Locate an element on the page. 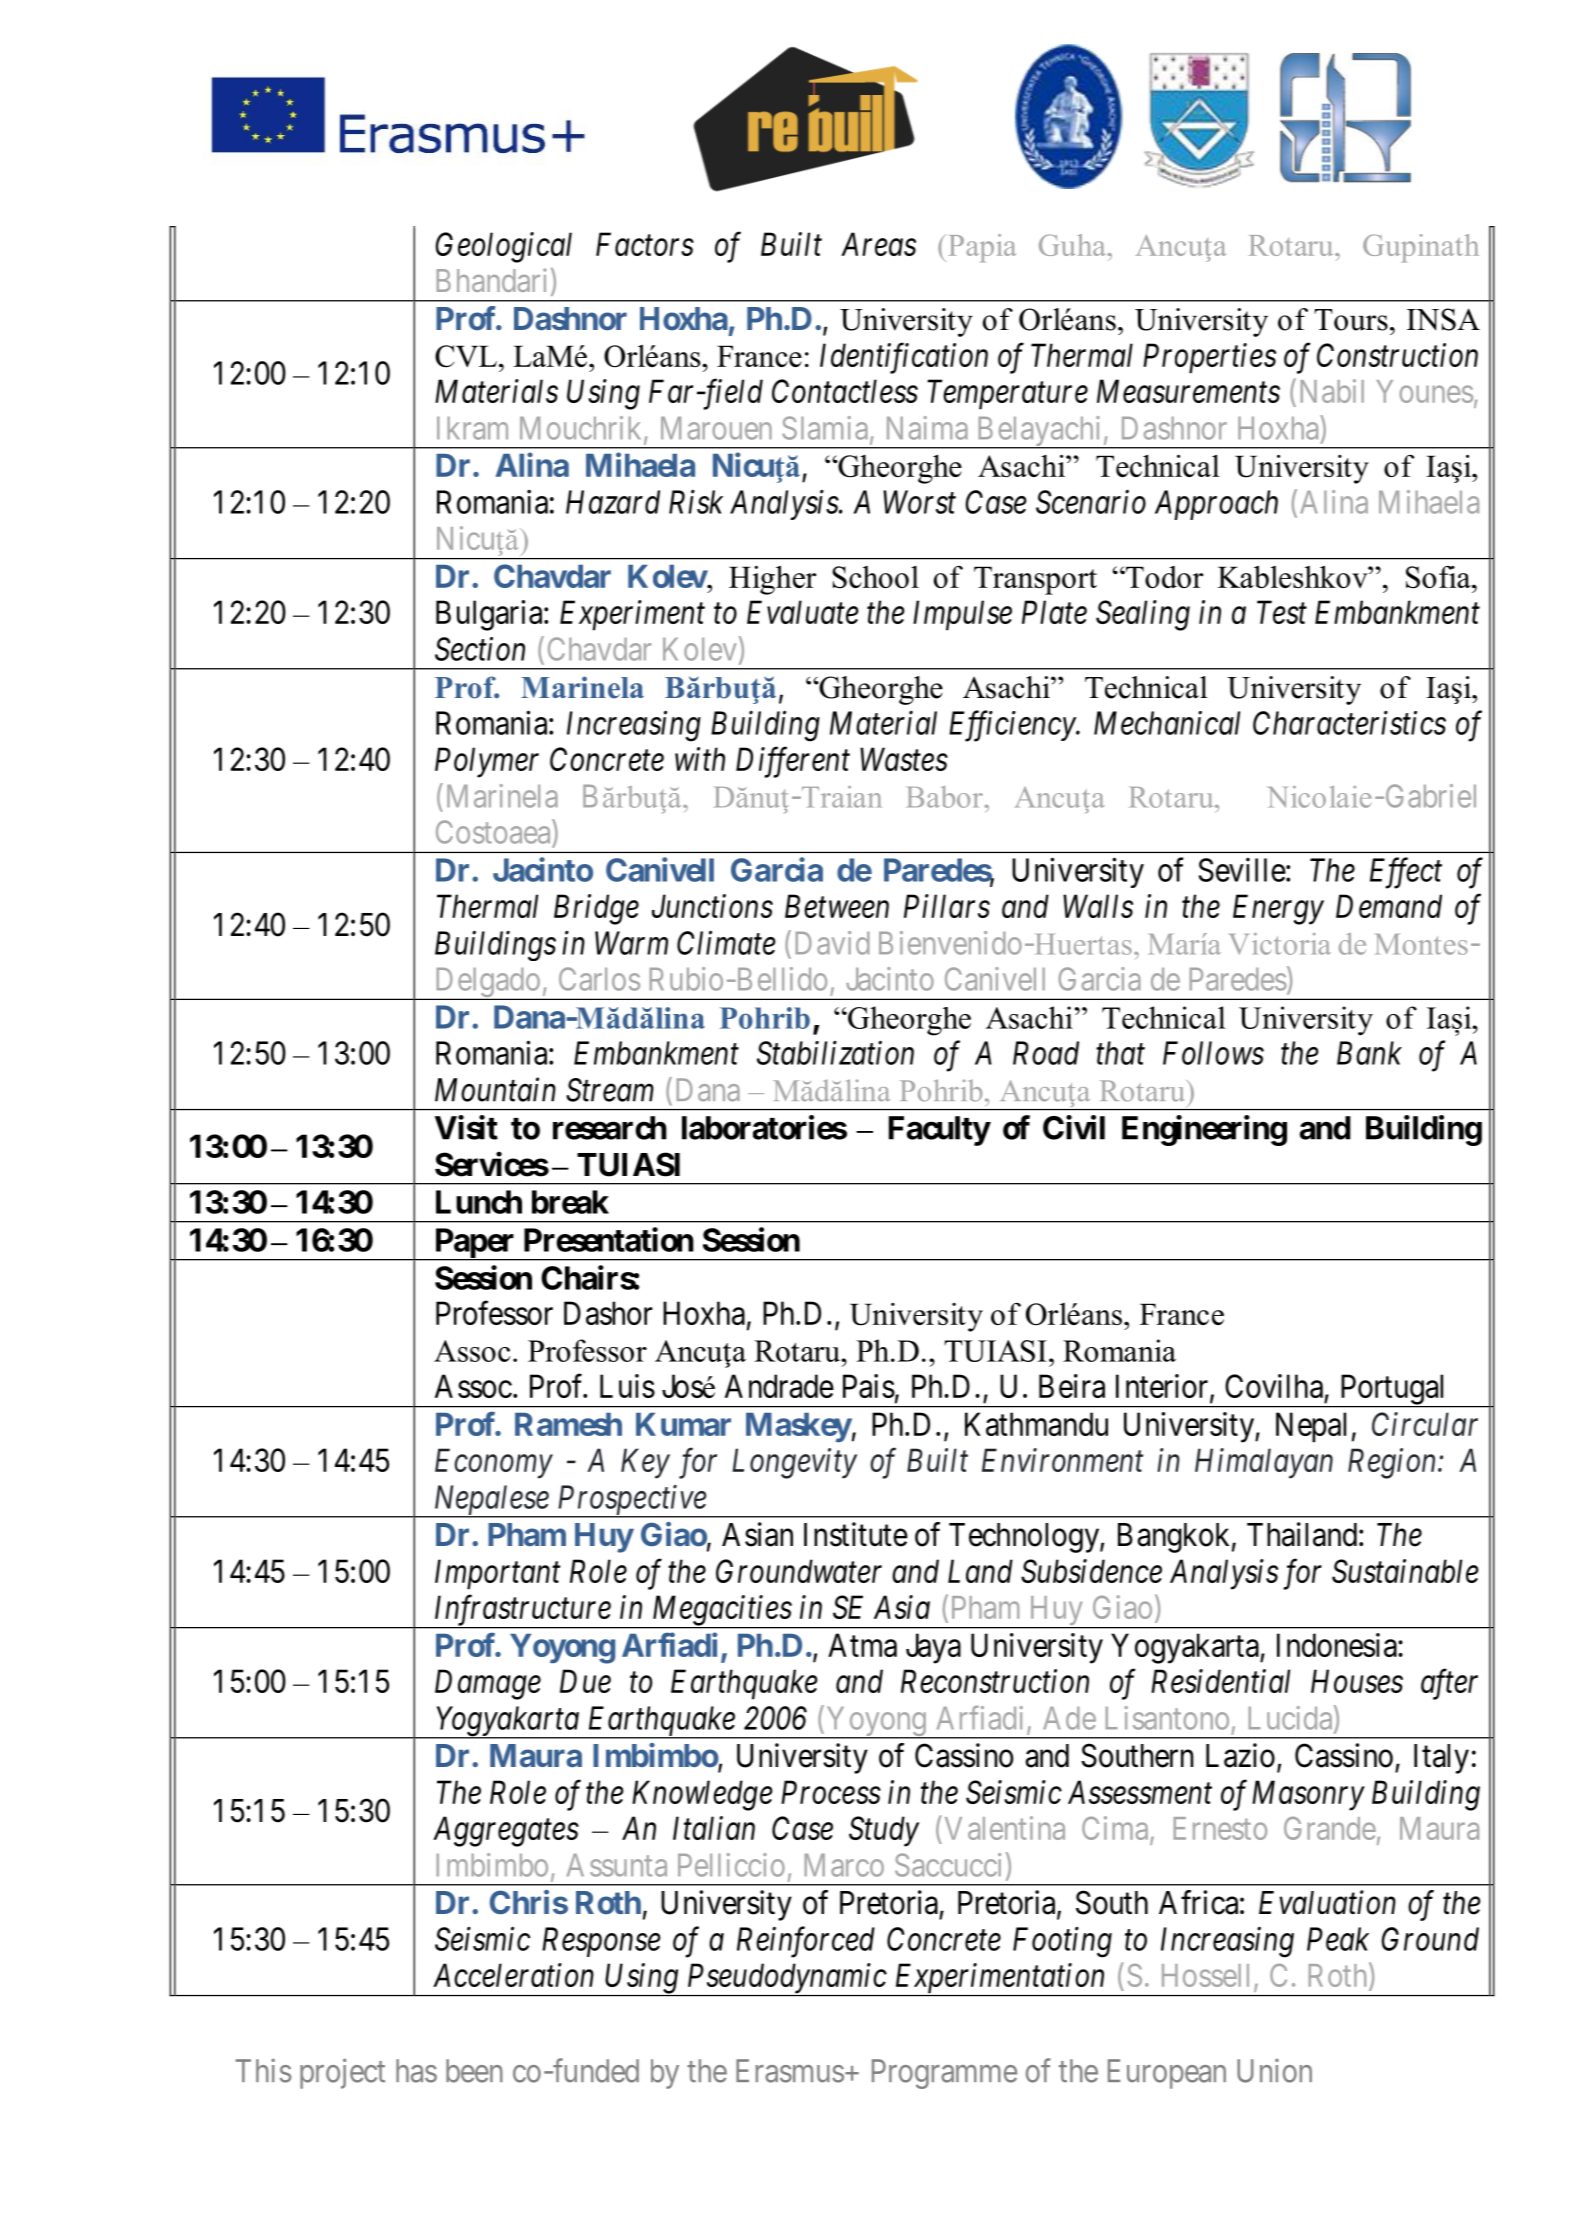 Image resolution: width=1571 pixels, height=2221 pixels. Follows is located at coordinates (1213, 1053).
